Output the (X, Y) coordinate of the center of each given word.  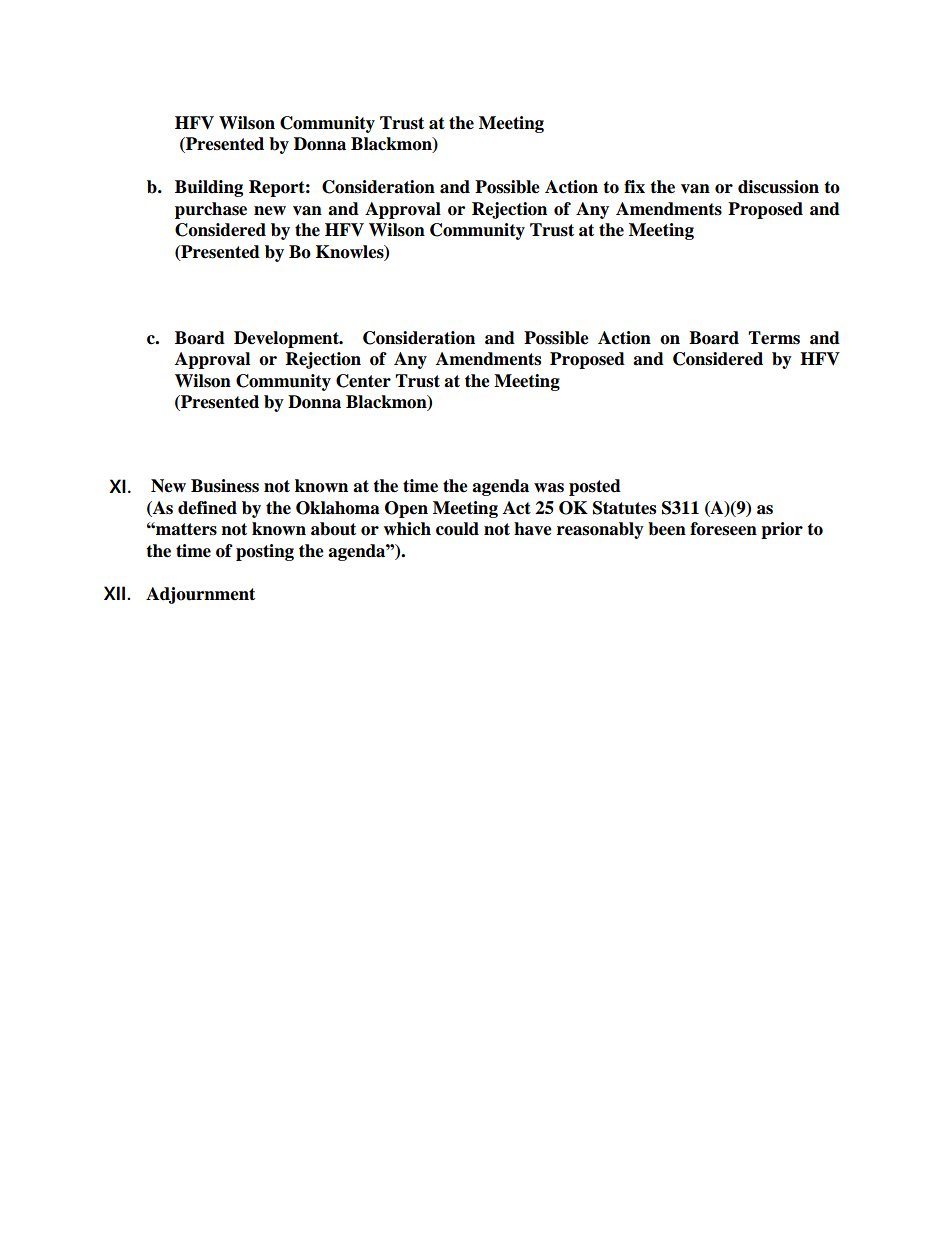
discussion (778, 187)
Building (209, 188)
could (457, 529)
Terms (774, 338)
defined (207, 508)
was (549, 488)
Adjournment (200, 595)
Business (225, 486)
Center (363, 381)
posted (595, 487)
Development (287, 339)
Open (406, 509)
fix (634, 186)
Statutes (624, 508)
